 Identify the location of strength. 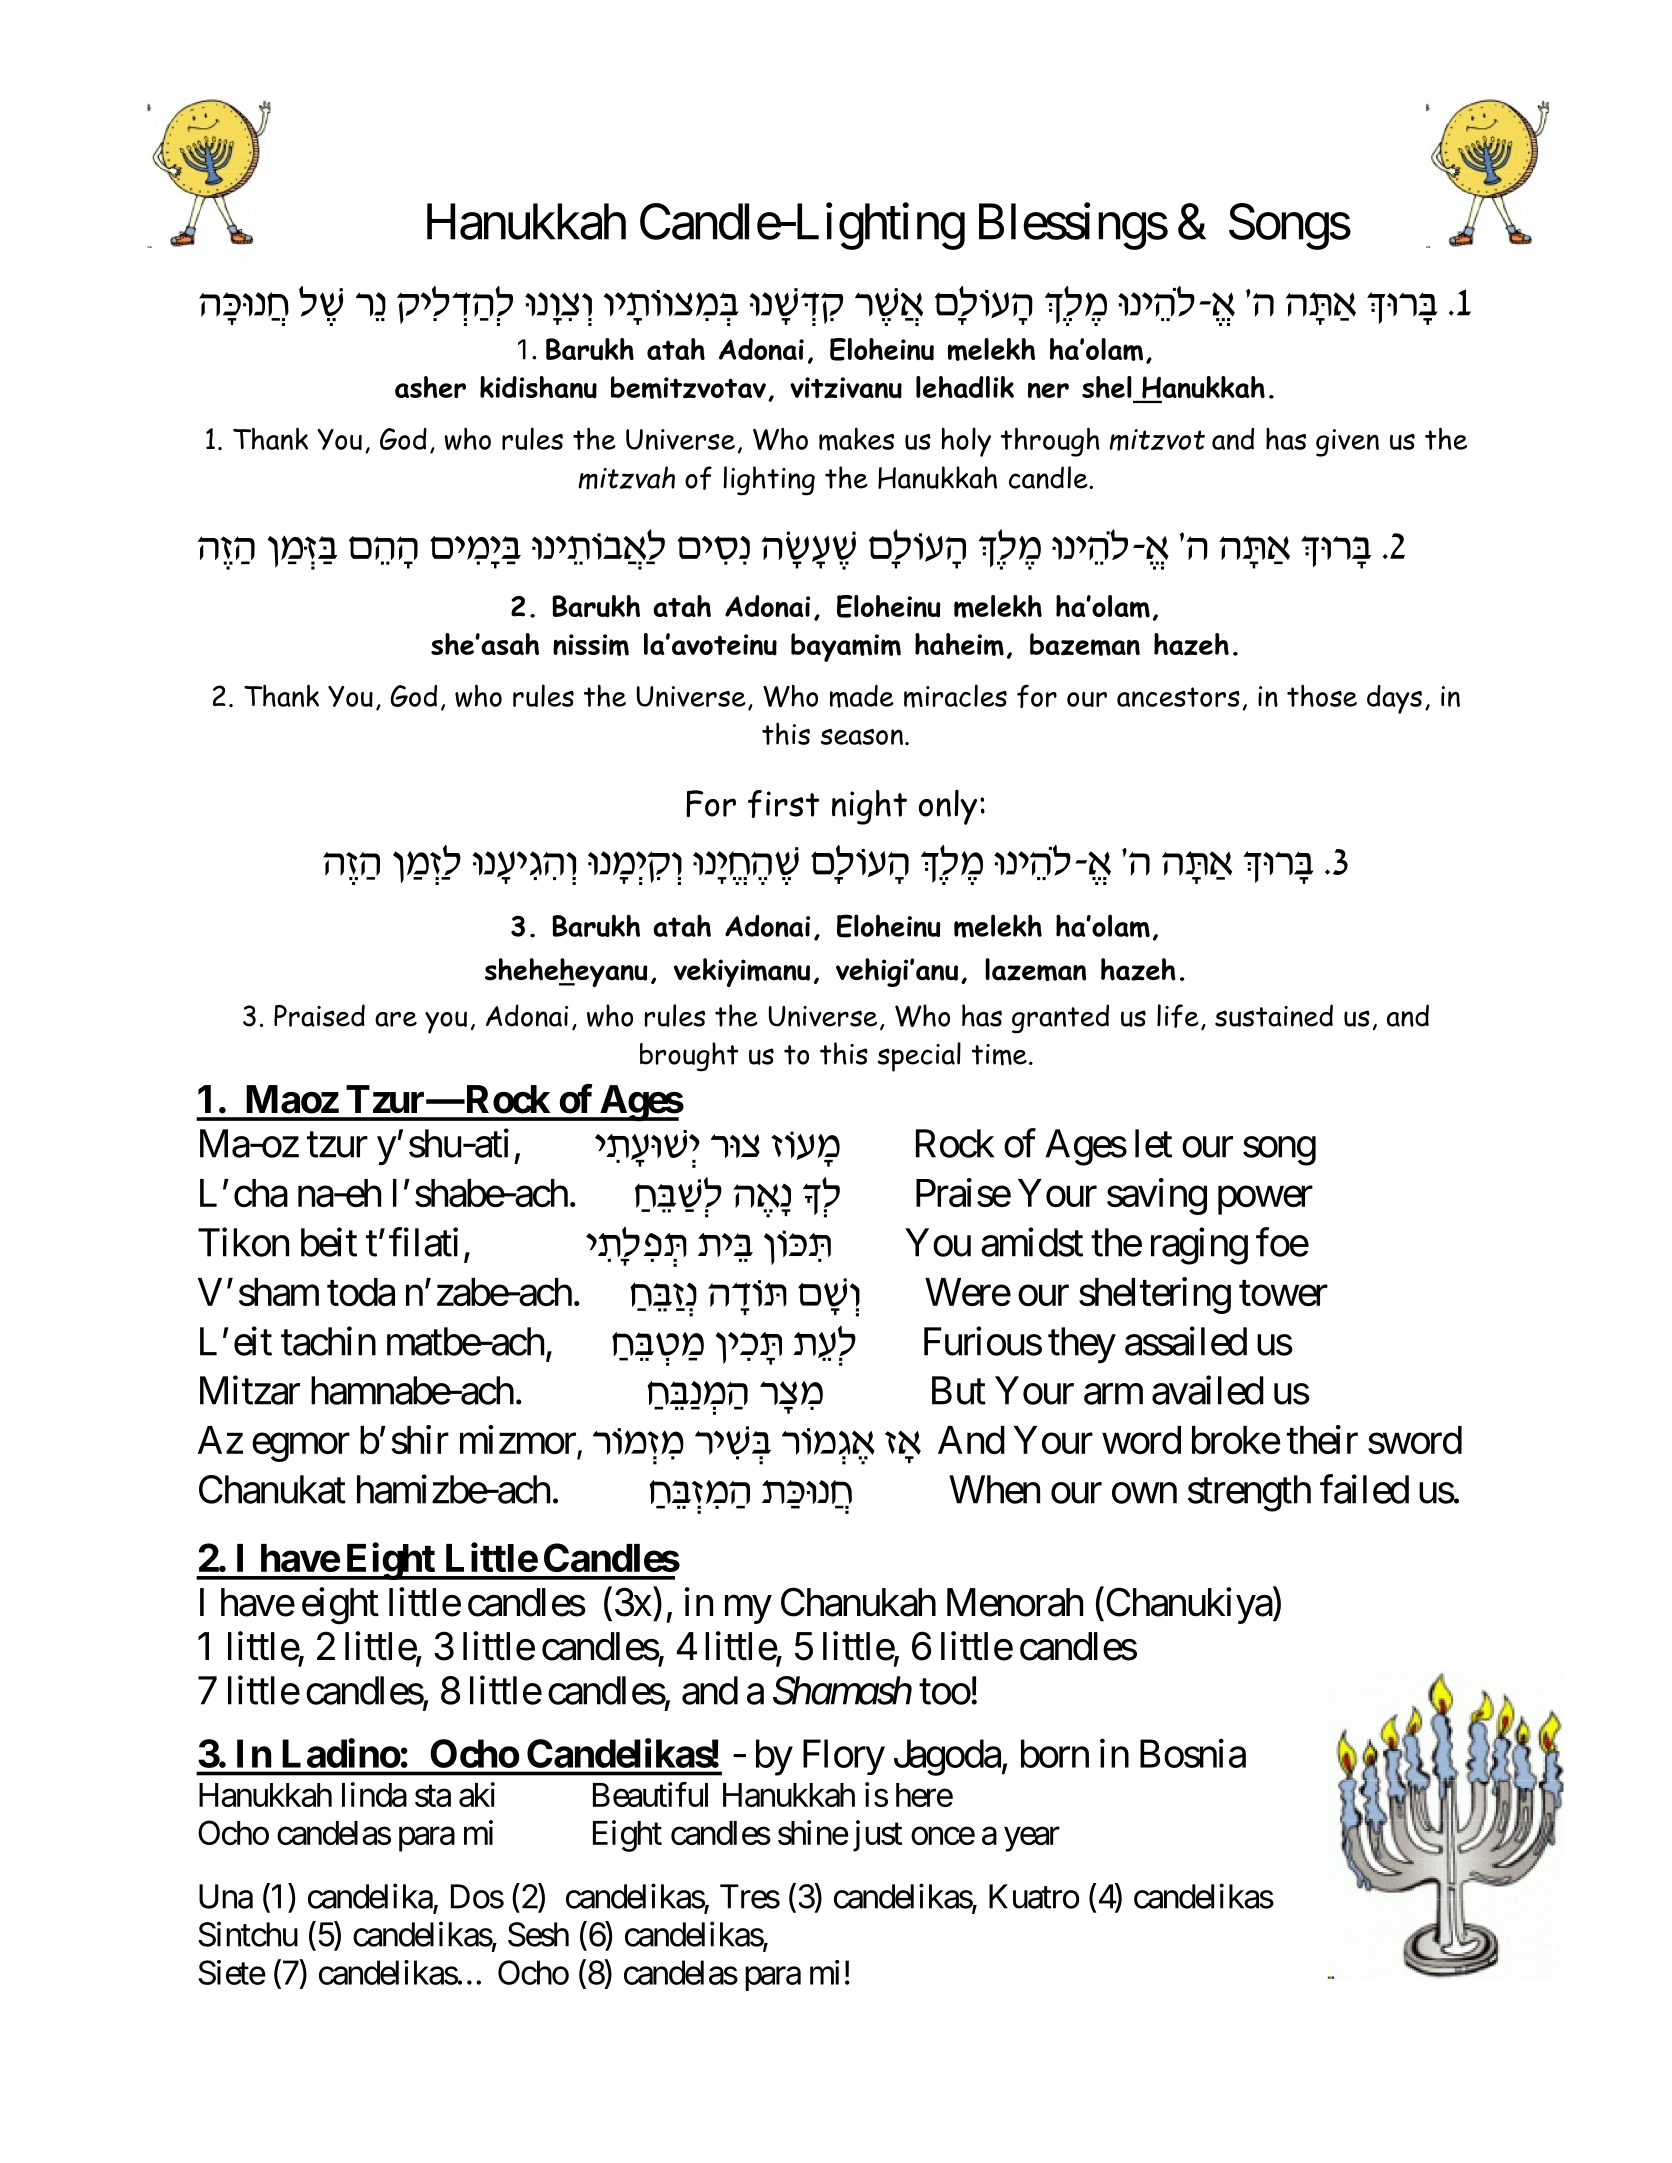
(1249, 1493).
